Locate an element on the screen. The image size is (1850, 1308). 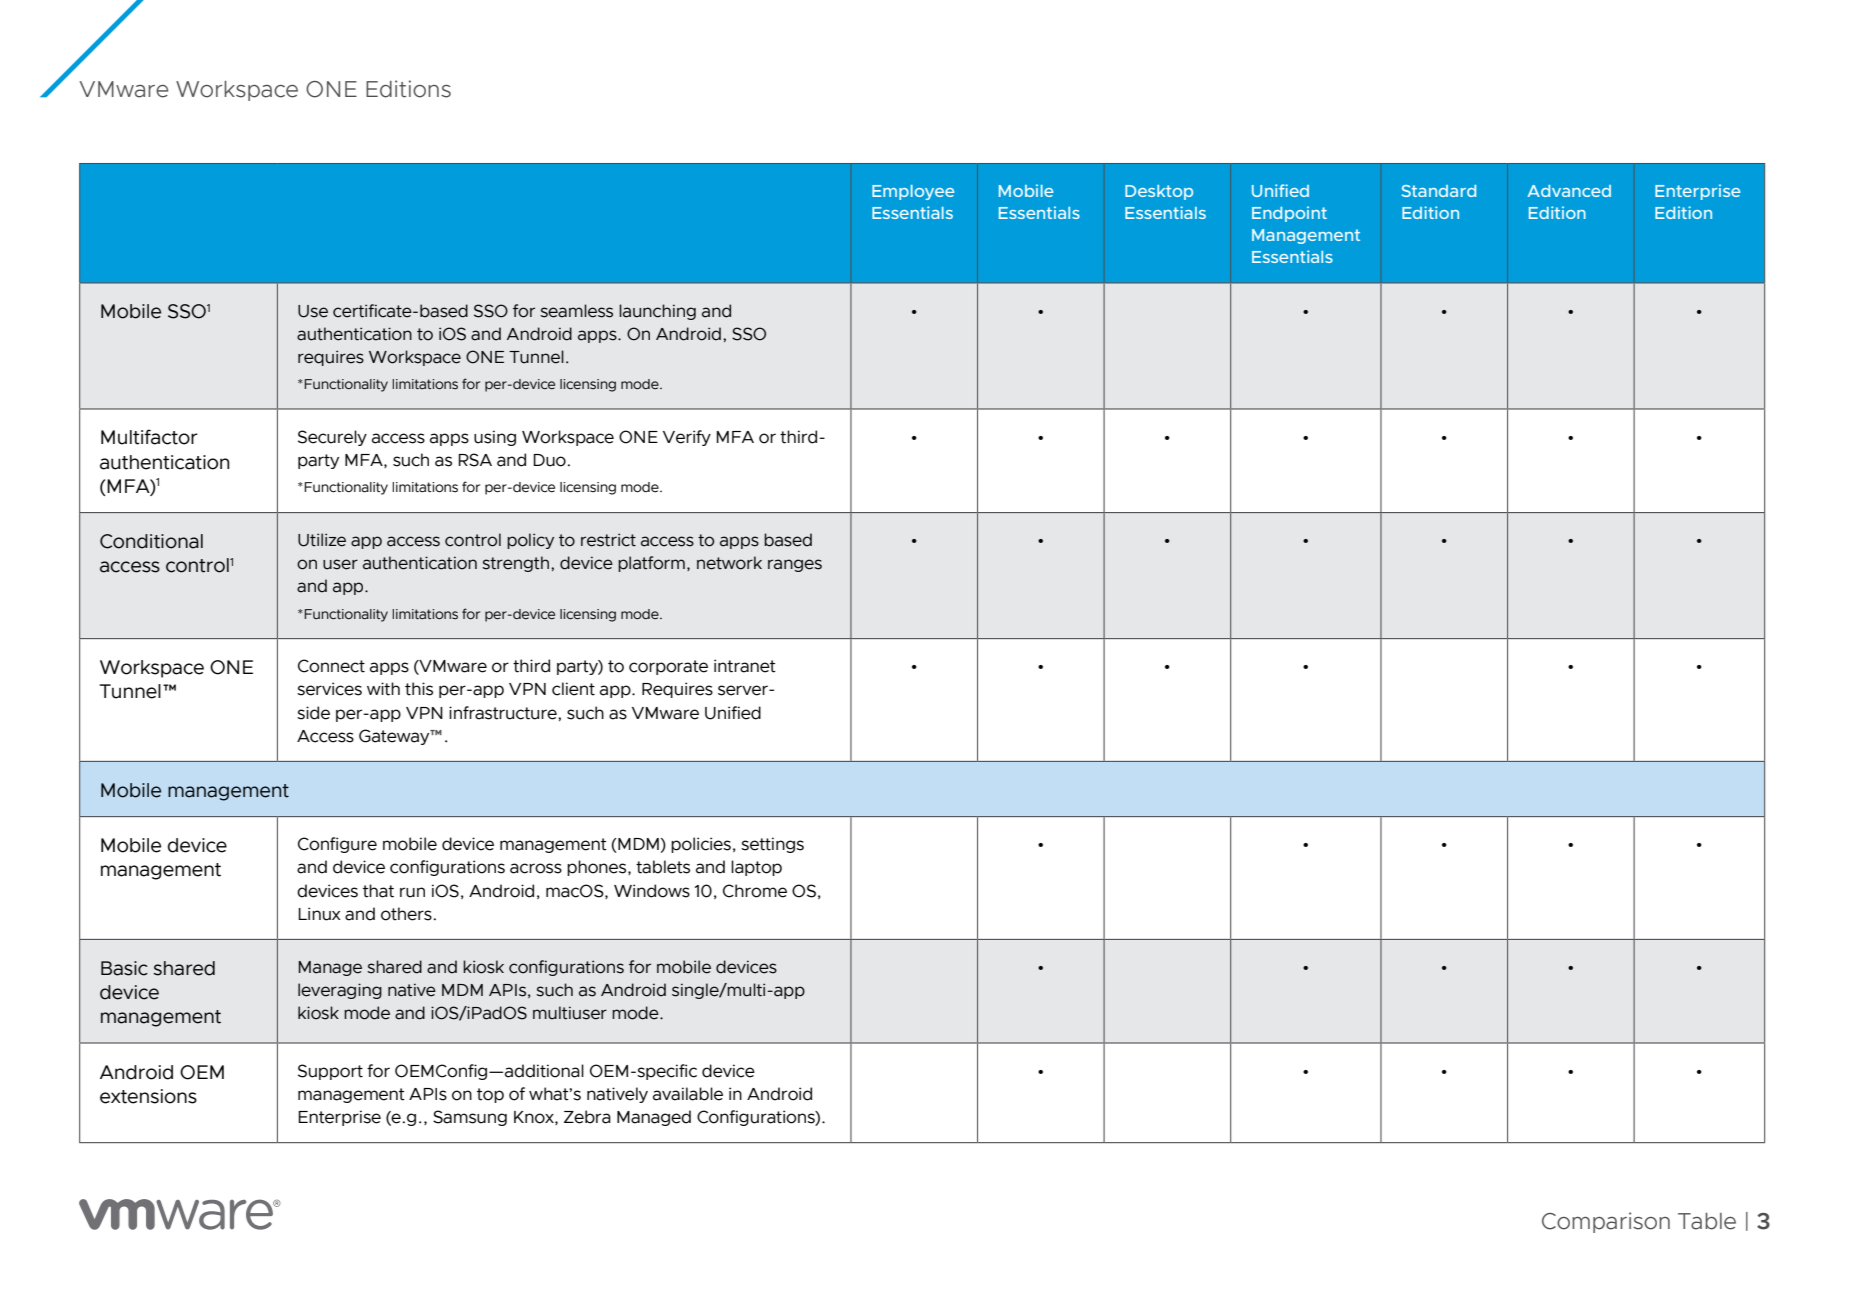
ranges is located at coordinates (795, 565).
